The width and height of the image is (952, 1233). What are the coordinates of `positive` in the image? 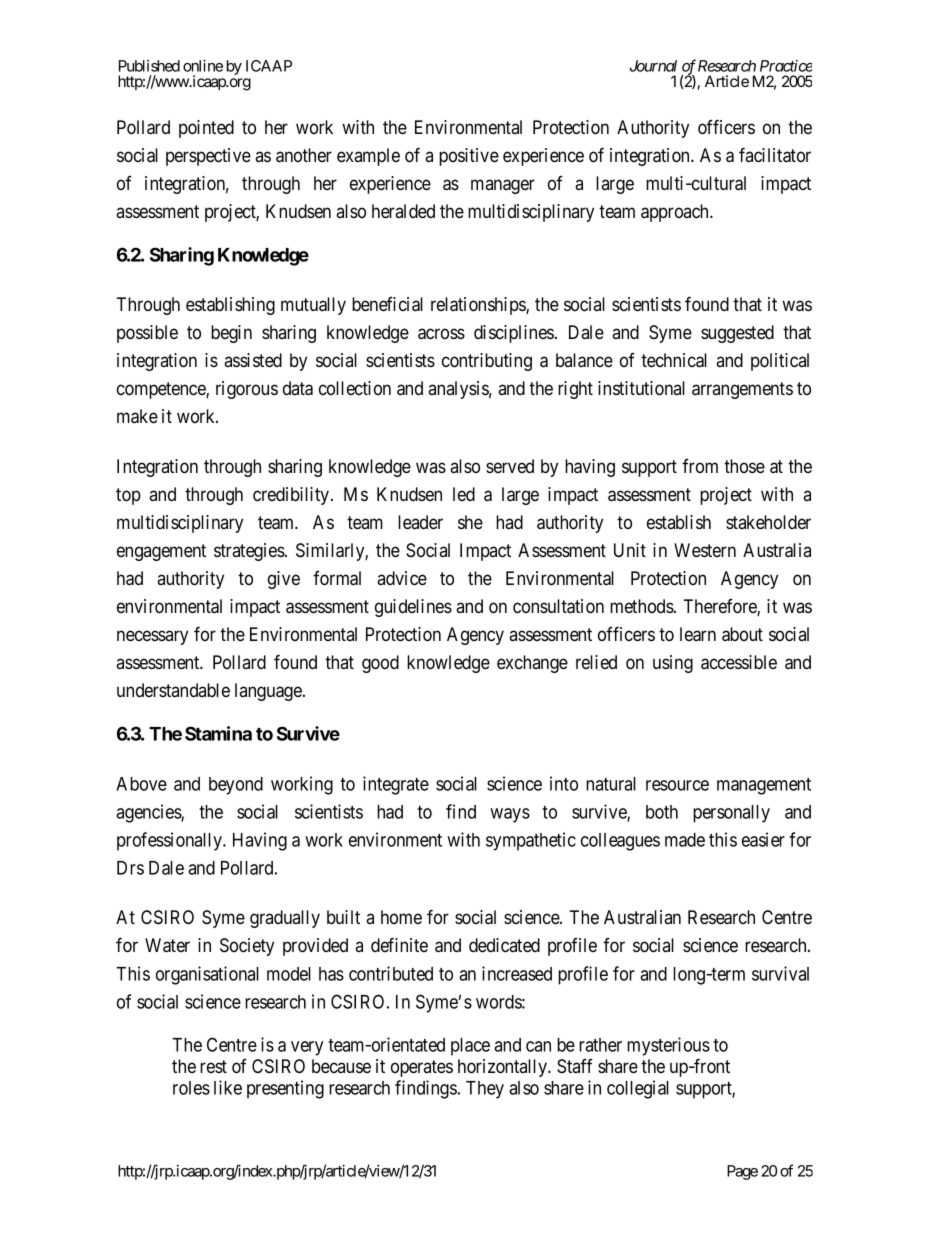 It's located at (469, 157).
